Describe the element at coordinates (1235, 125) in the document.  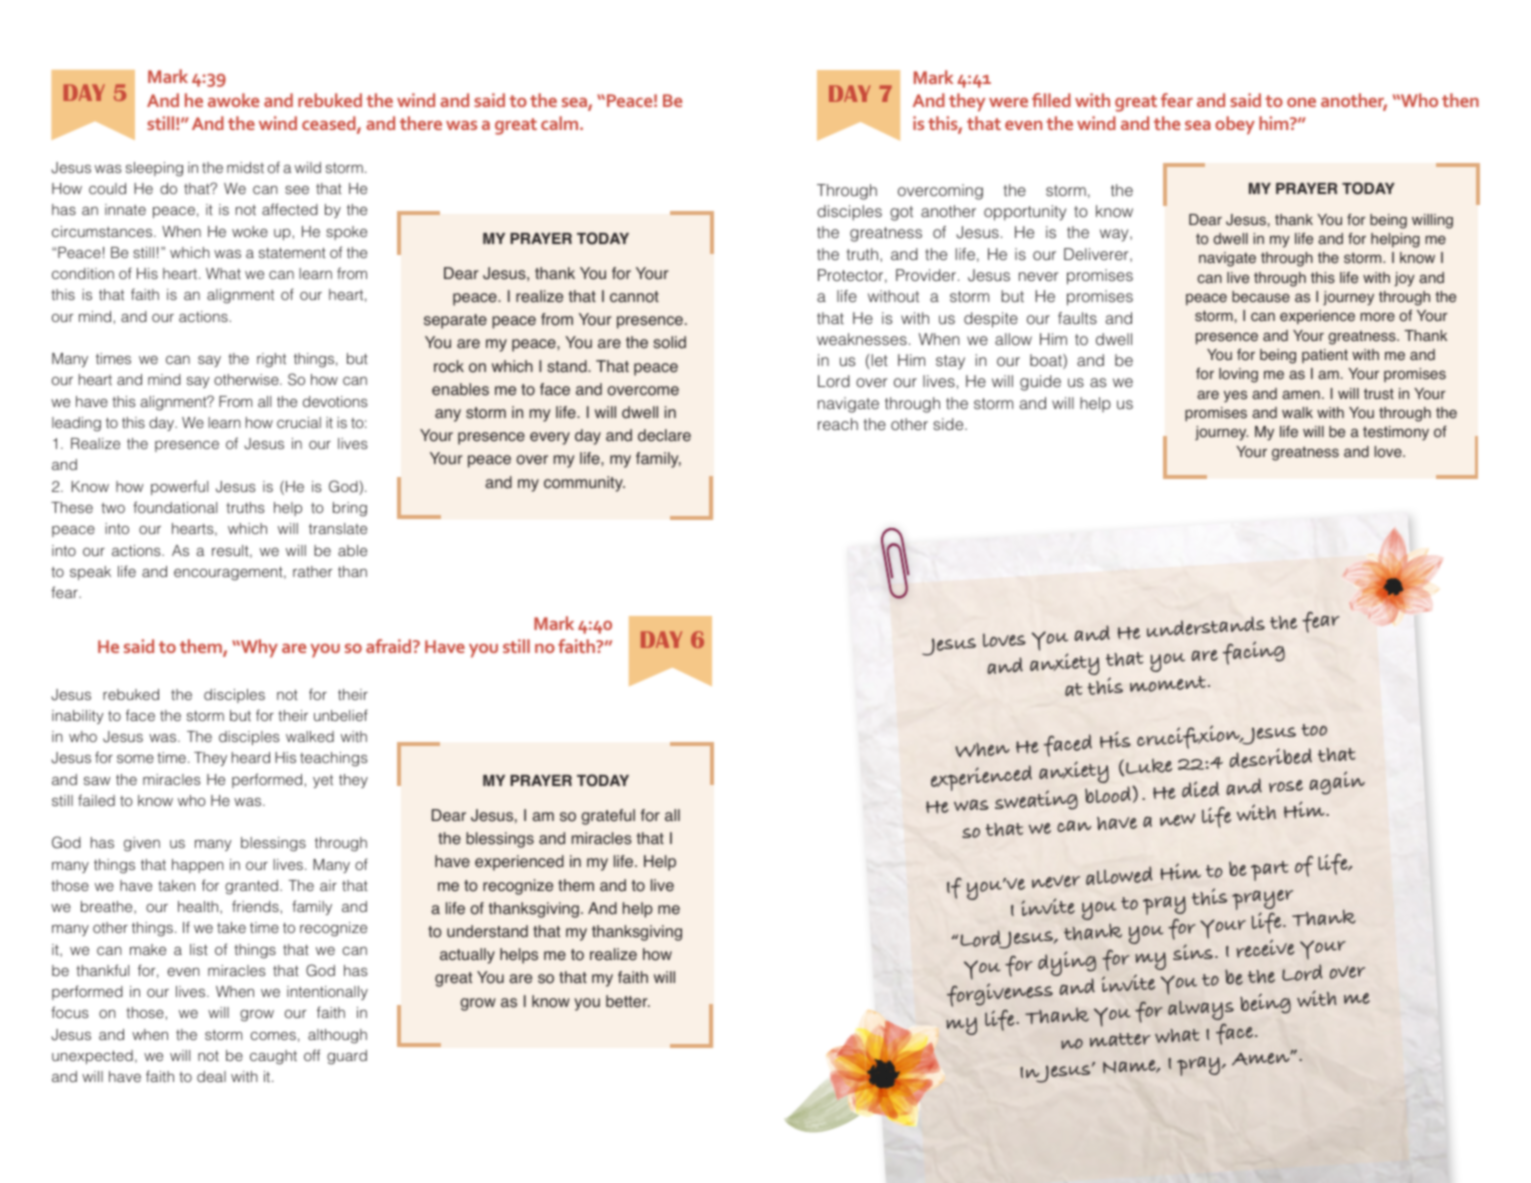
I see `obey` at that location.
